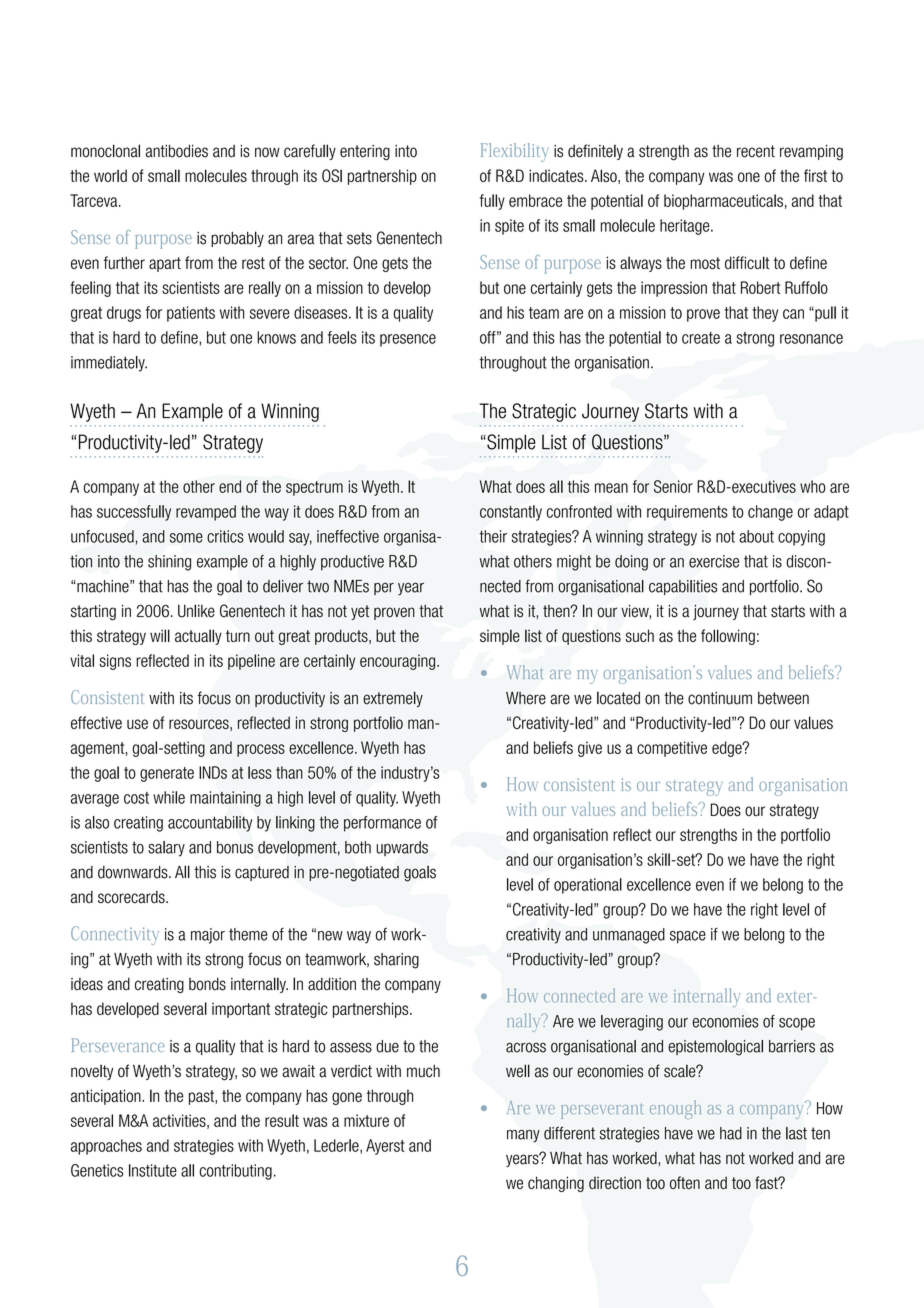  Describe the element at coordinates (396, 961) in the screenshot. I see `sharing` at that location.
